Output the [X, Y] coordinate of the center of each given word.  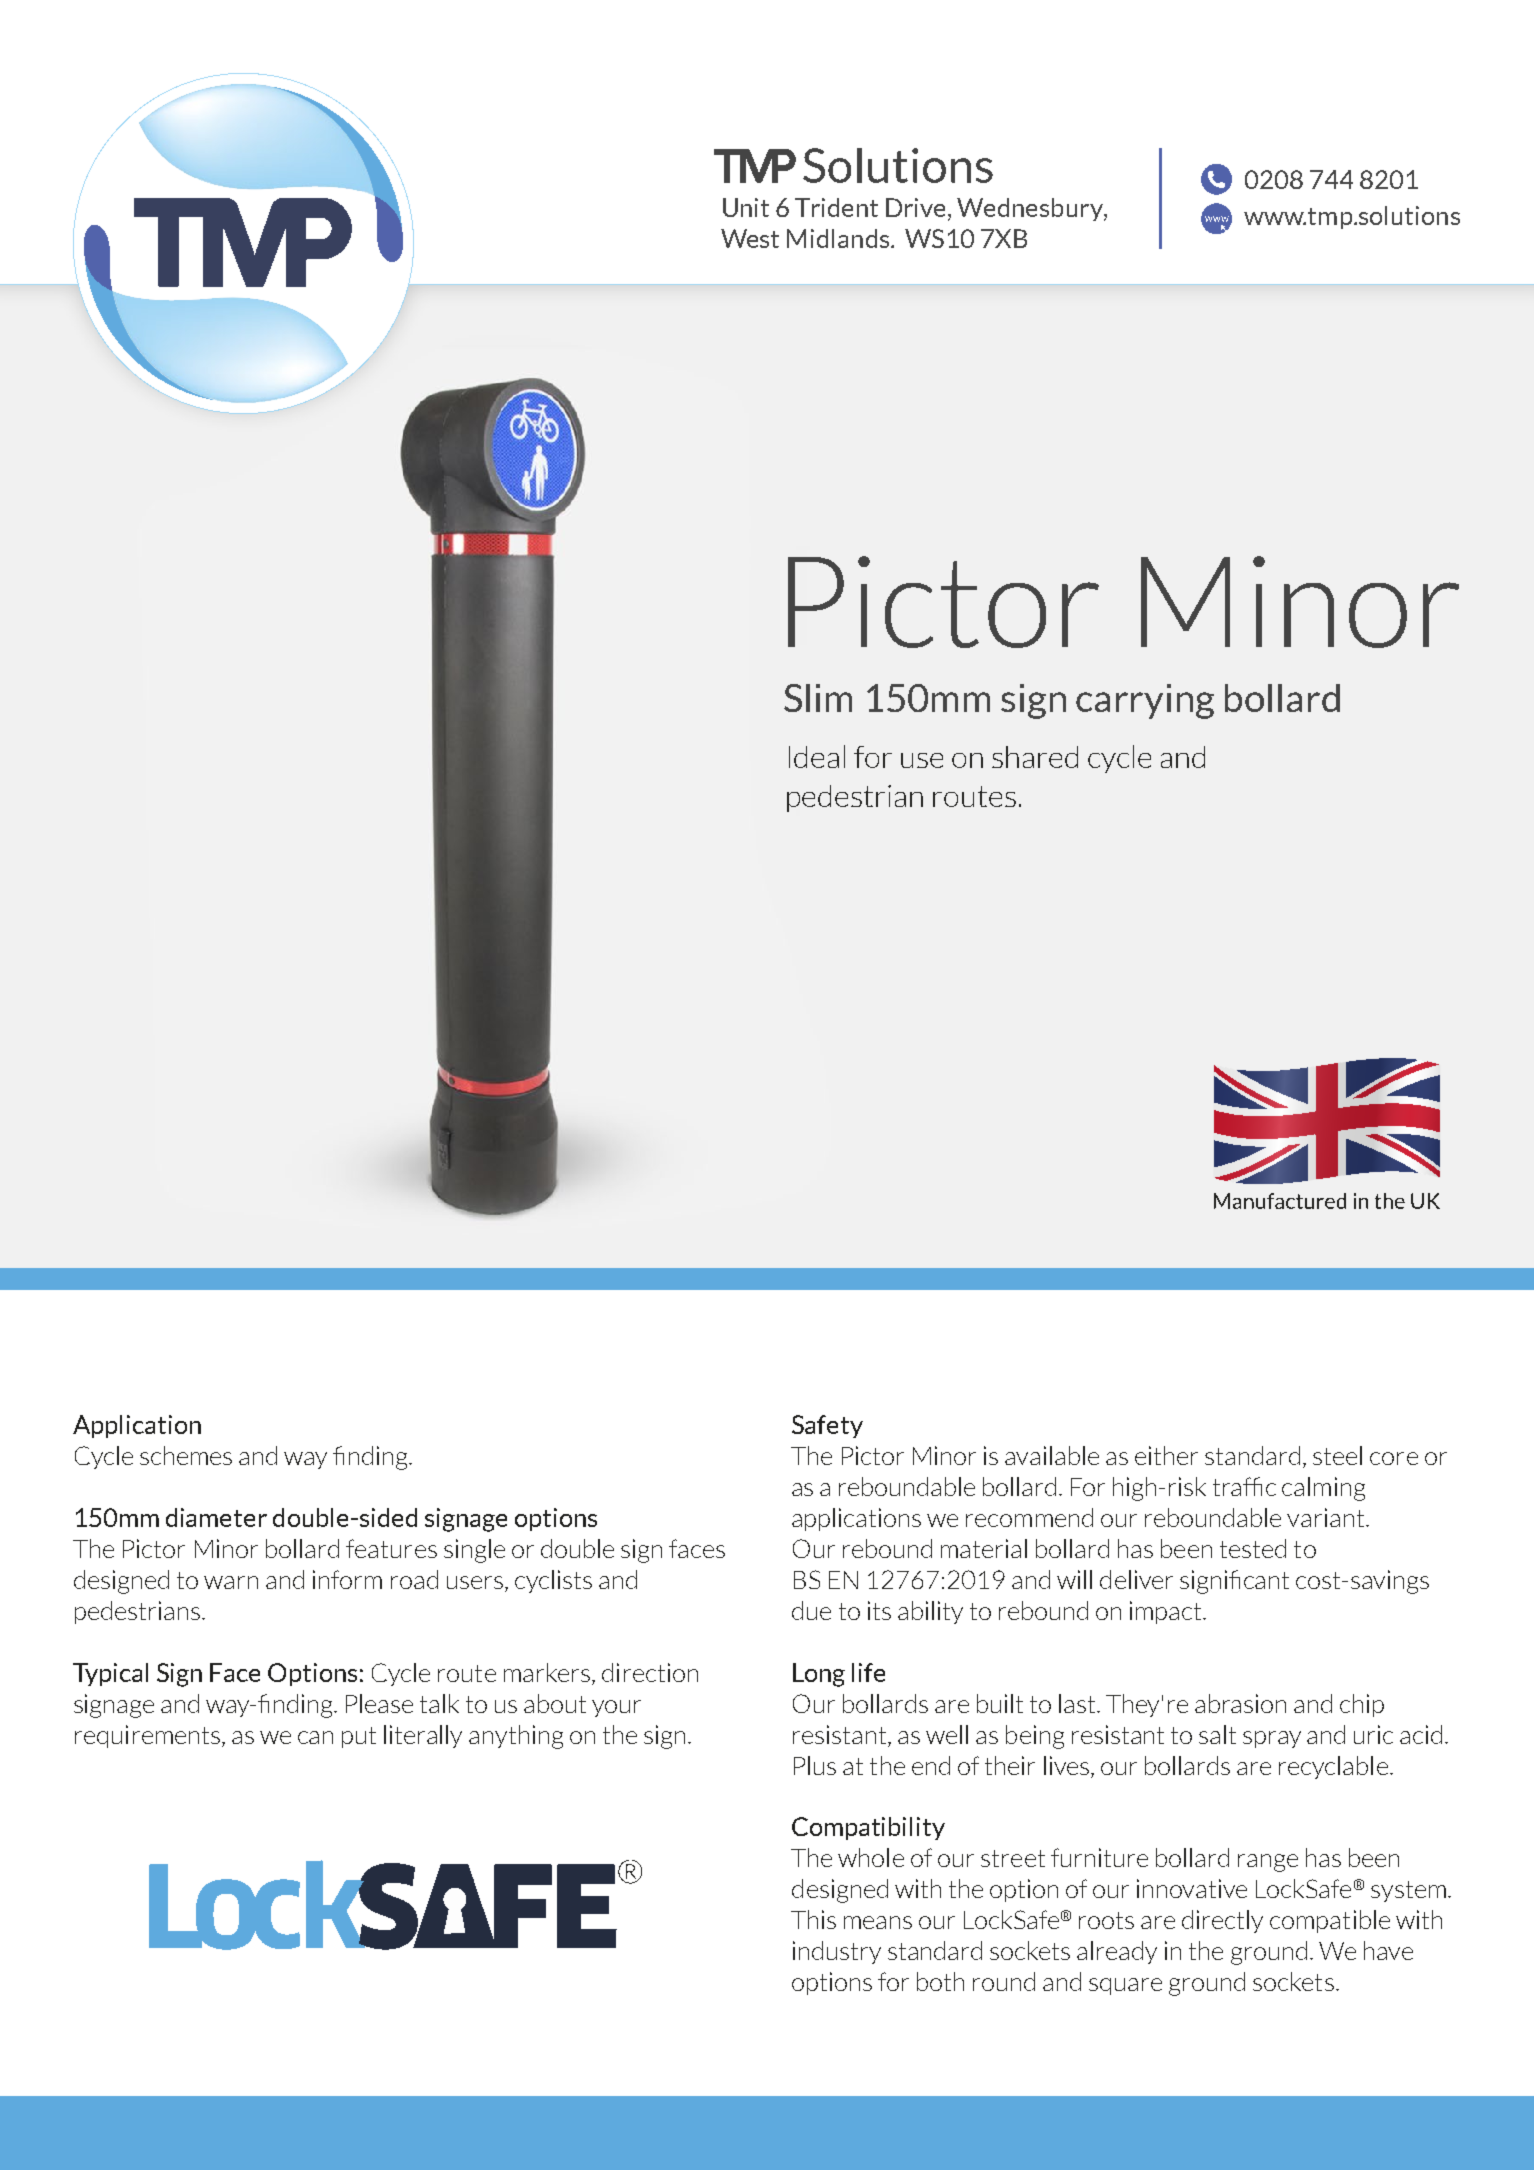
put [359, 1737]
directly [1222, 1921]
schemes [186, 1455]
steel [1337, 1455]
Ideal [817, 756]
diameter [216, 1517]
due [811, 1610]
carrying [1145, 701]
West [750, 238]
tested [1253, 1548]
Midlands [839, 238]
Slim [818, 698]
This [813, 1919]
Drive [915, 207]
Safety [827, 1426]
